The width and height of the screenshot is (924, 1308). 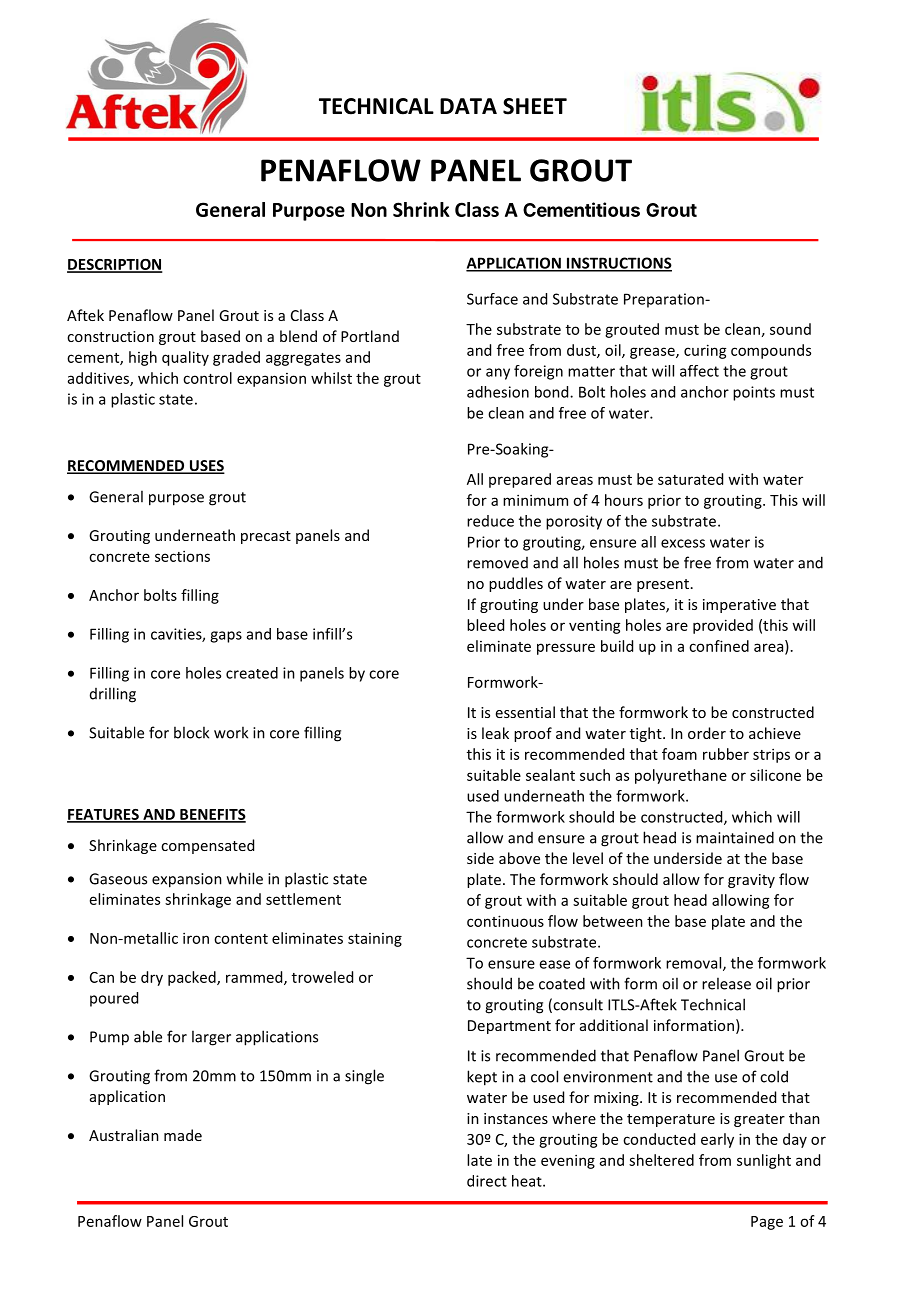 What do you see at coordinates (183, 1135) in the screenshot?
I see `made` at bounding box center [183, 1135].
